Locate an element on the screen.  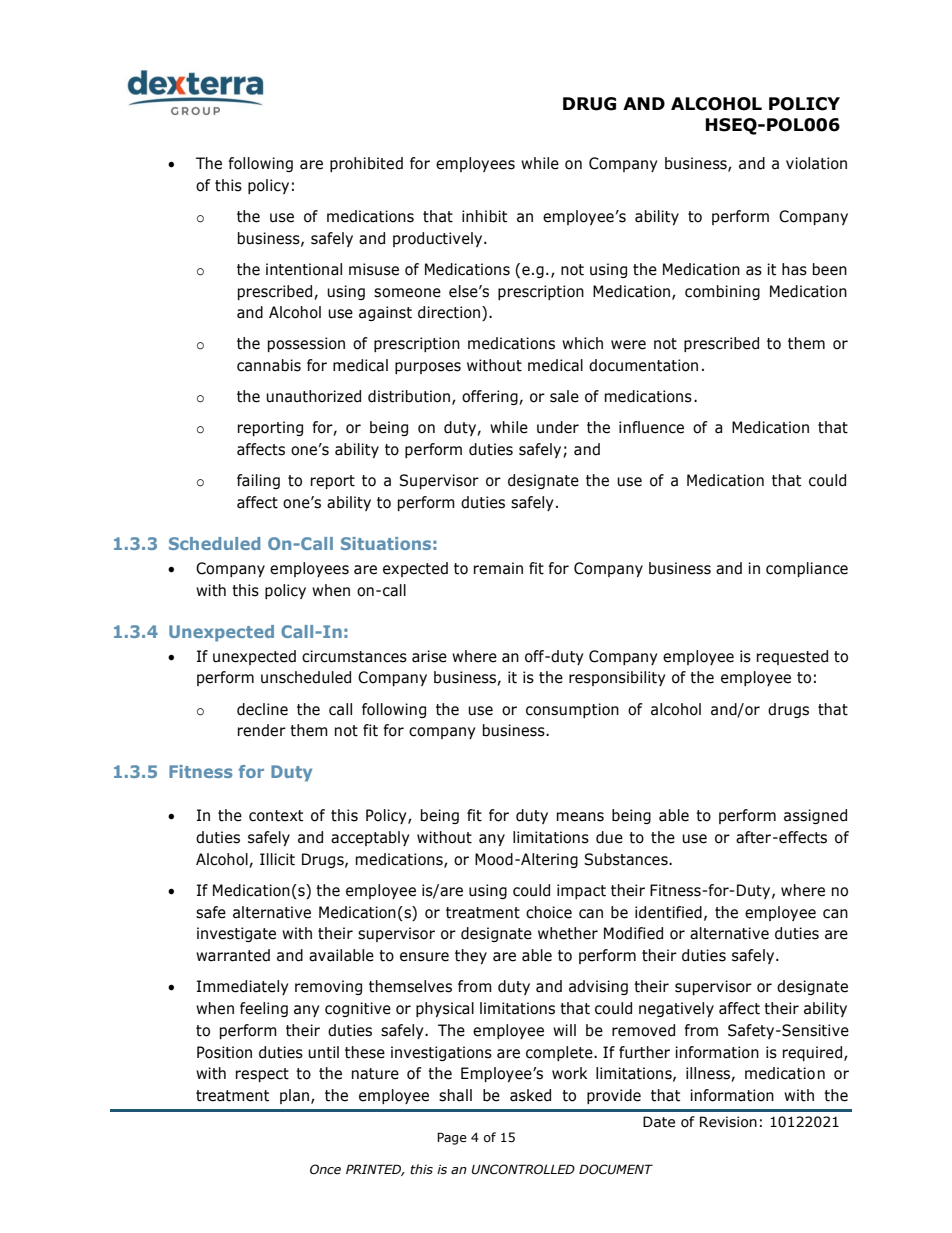
unauthorized is located at coordinates (313, 396).
